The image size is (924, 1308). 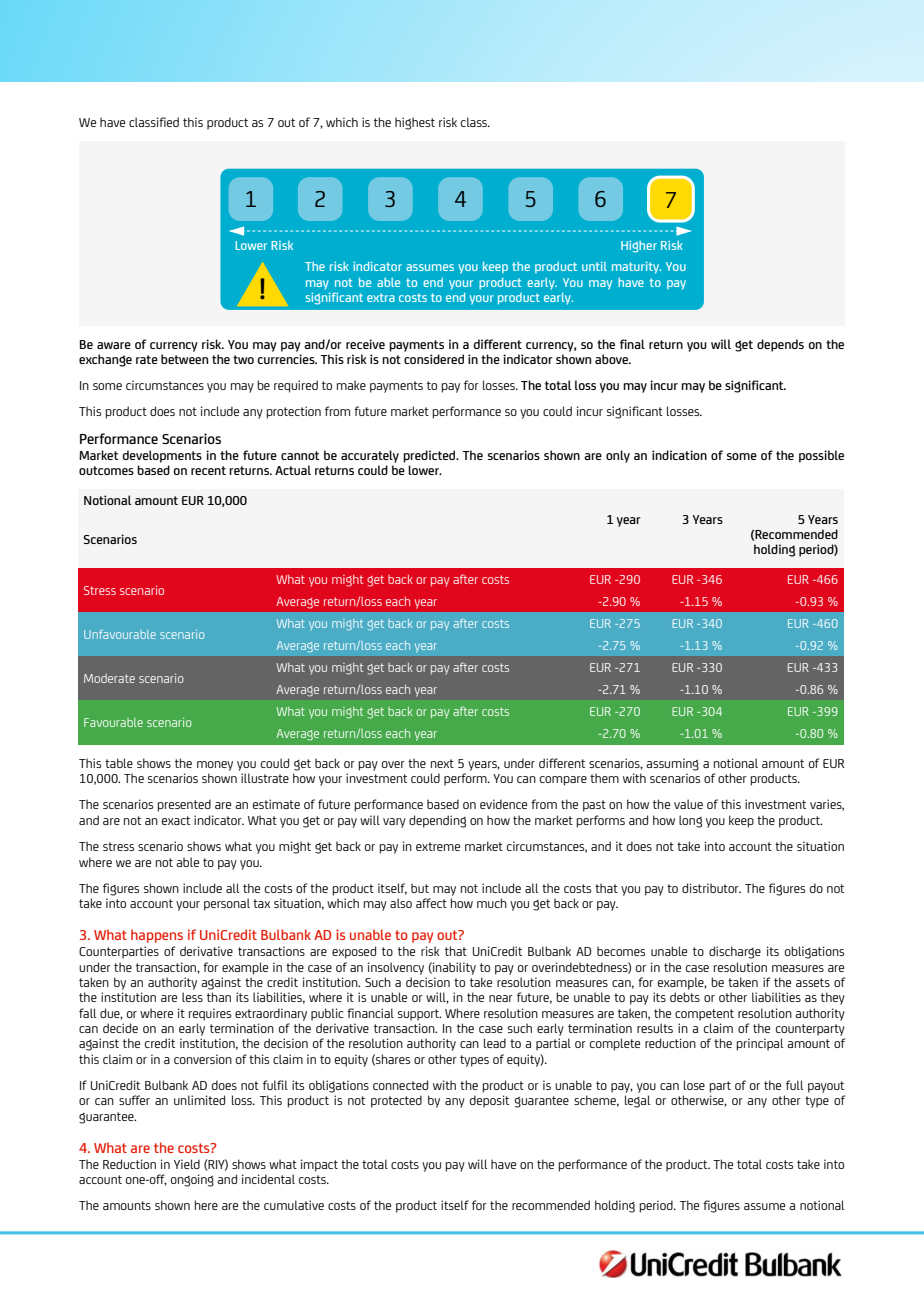 What do you see at coordinates (489, 1101) in the screenshot?
I see `deposit` at bounding box center [489, 1101].
